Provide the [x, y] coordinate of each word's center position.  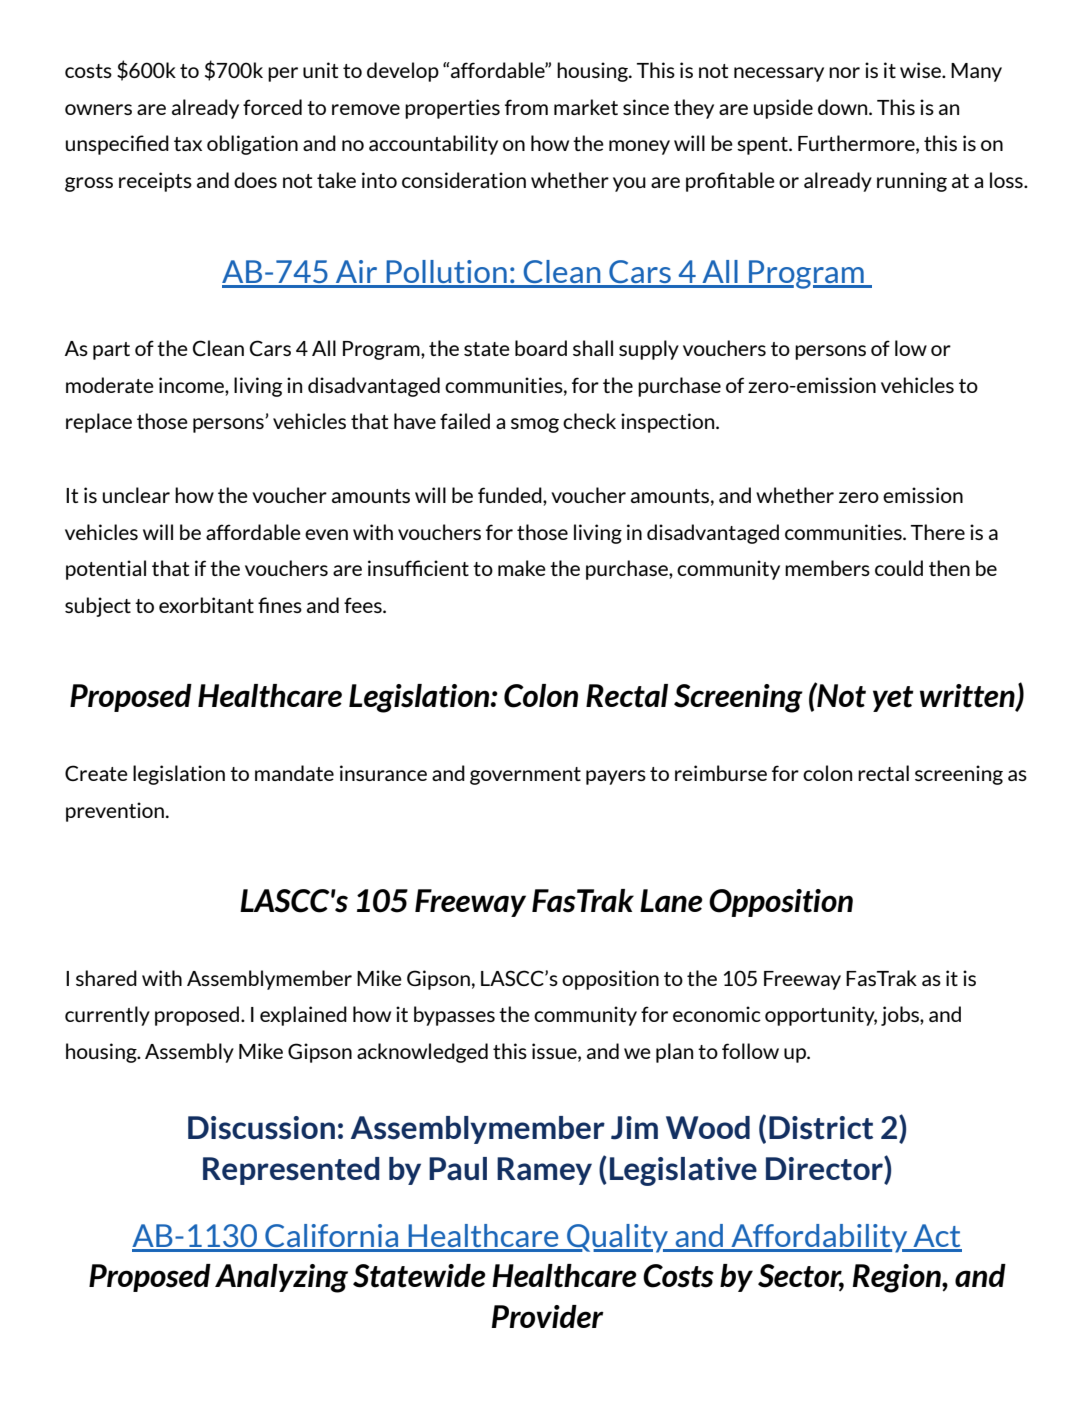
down [844, 107]
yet [893, 699]
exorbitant [206, 605]
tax [188, 144]
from [526, 107]
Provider [548, 1316]
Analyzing [281, 1278]
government [525, 776]
